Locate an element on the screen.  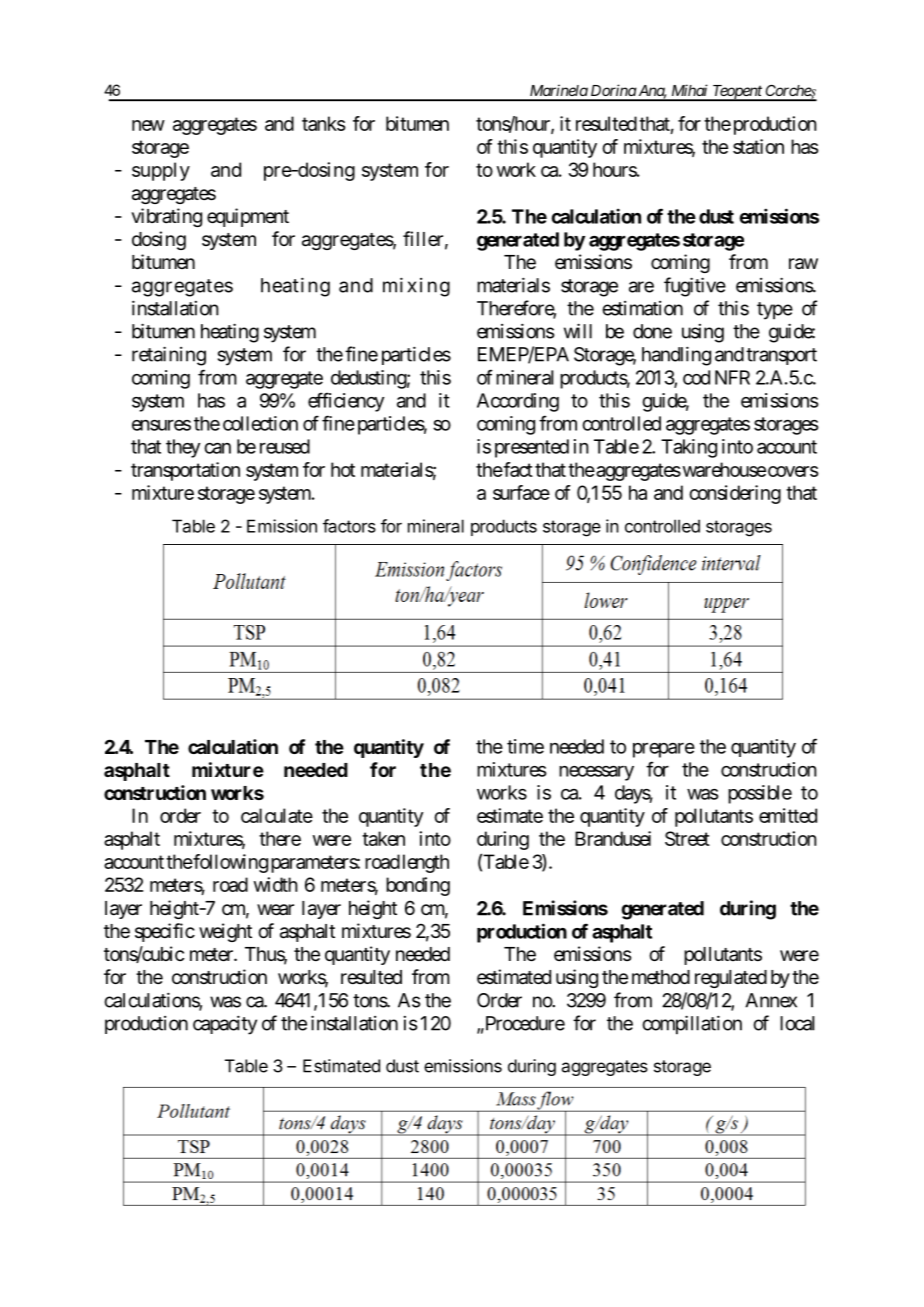
bonding is located at coordinates (418, 886).
